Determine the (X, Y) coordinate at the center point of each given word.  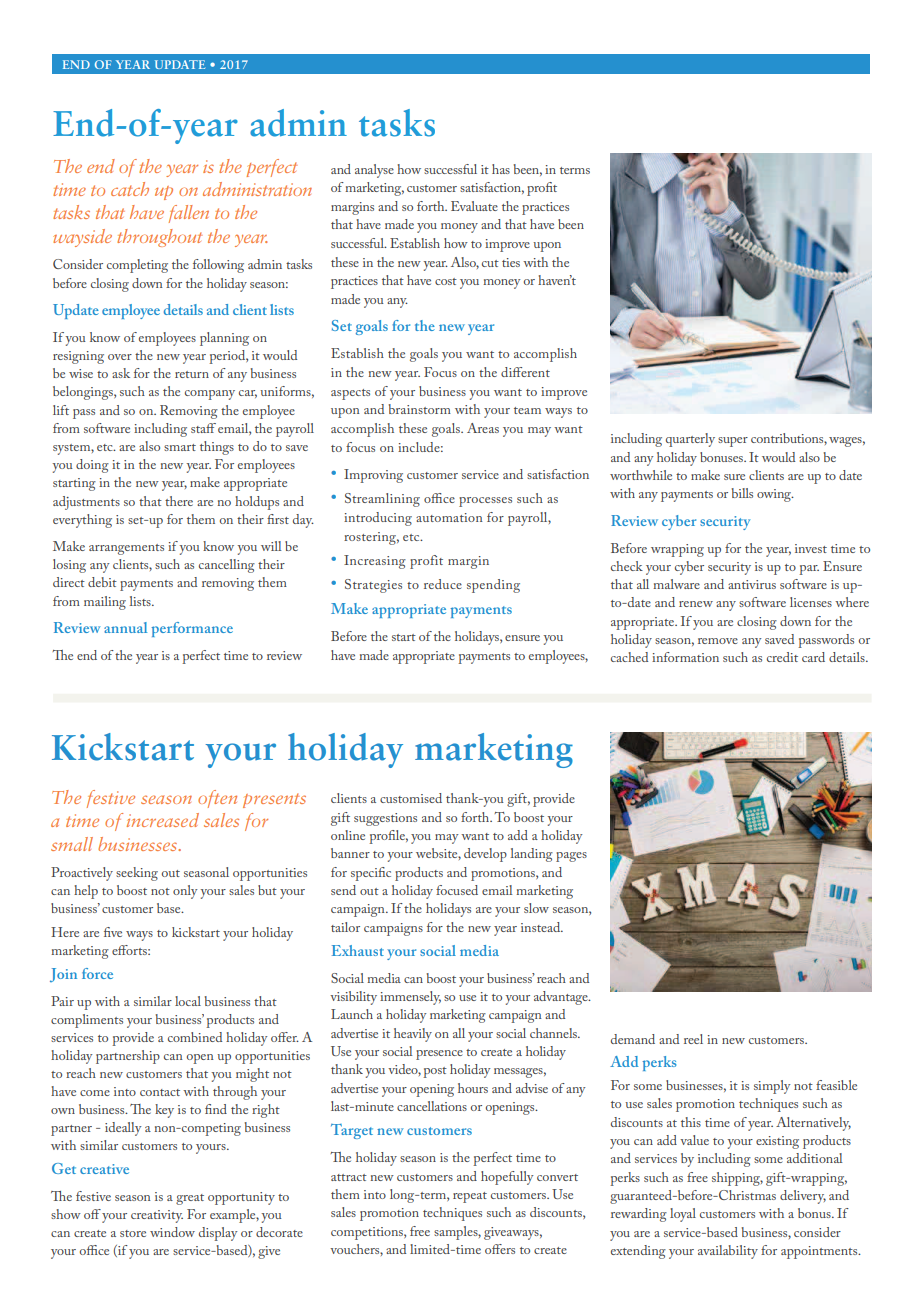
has (501, 169)
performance (192, 629)
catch (130, 189)
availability (728, 1252)
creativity (157, 1216)
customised (411, 798)
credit (782, 657)
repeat (470, 1197)
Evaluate (474, 206)
